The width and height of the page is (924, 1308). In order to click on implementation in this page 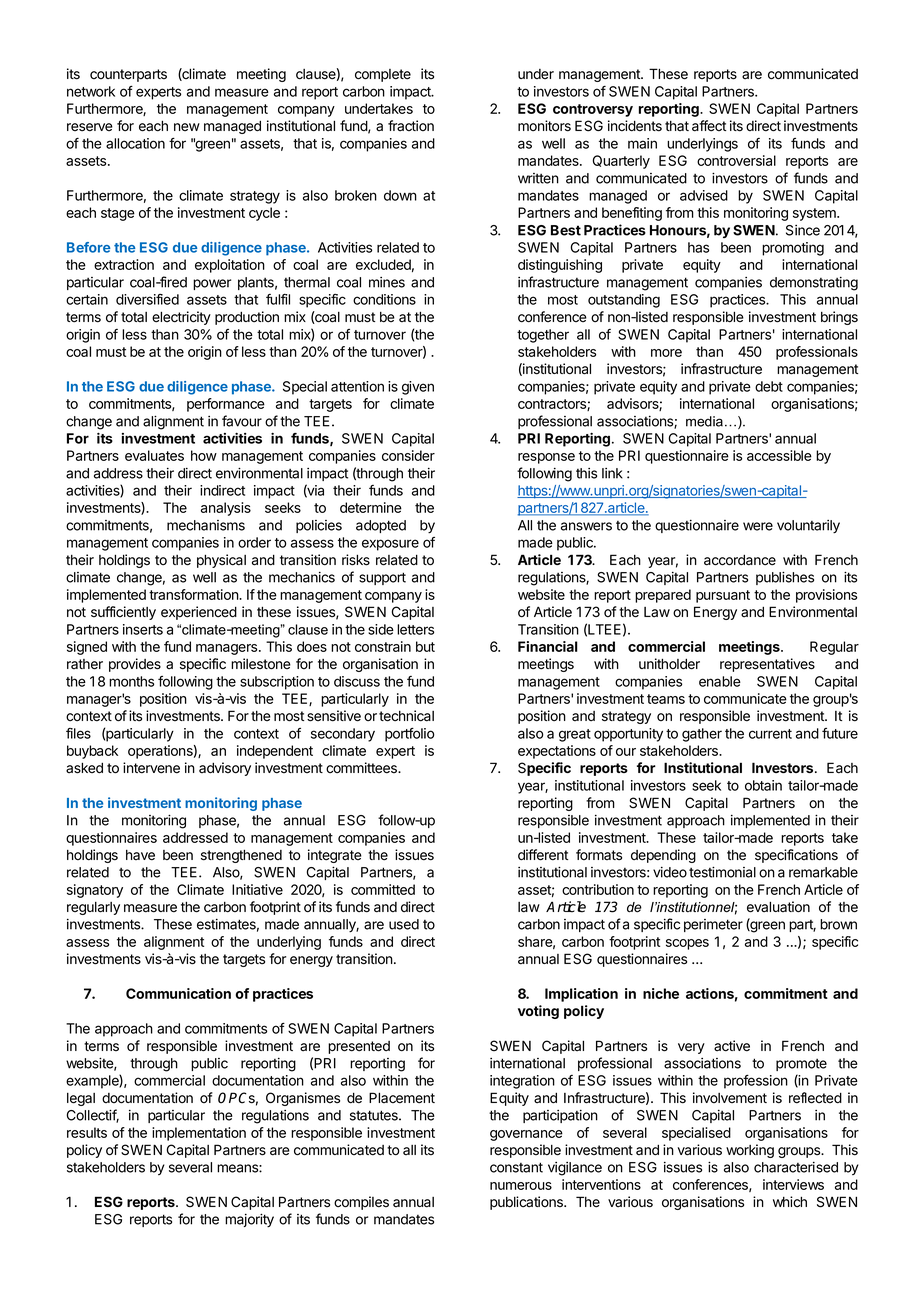, I will do `click(199, 1134)`.
